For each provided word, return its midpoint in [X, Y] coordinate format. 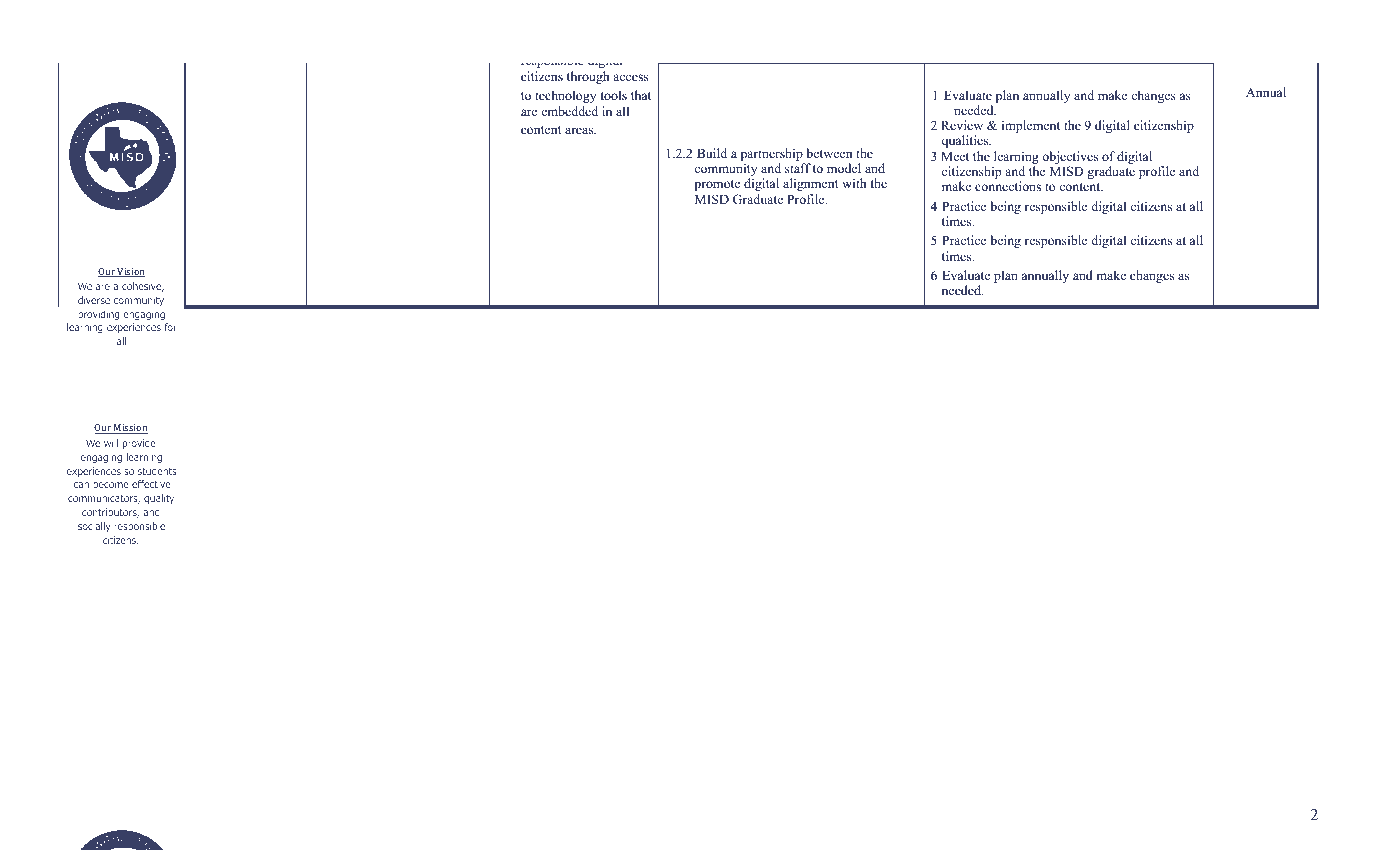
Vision [130, 272]
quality [159, 499]
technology [565, 96]
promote [717, 185]
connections [1008, 186]
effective [151, 484]
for [170, 327]
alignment [811, 184]
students [157, 471]
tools [614, 95]
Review [962, 125]
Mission [130, 429]
